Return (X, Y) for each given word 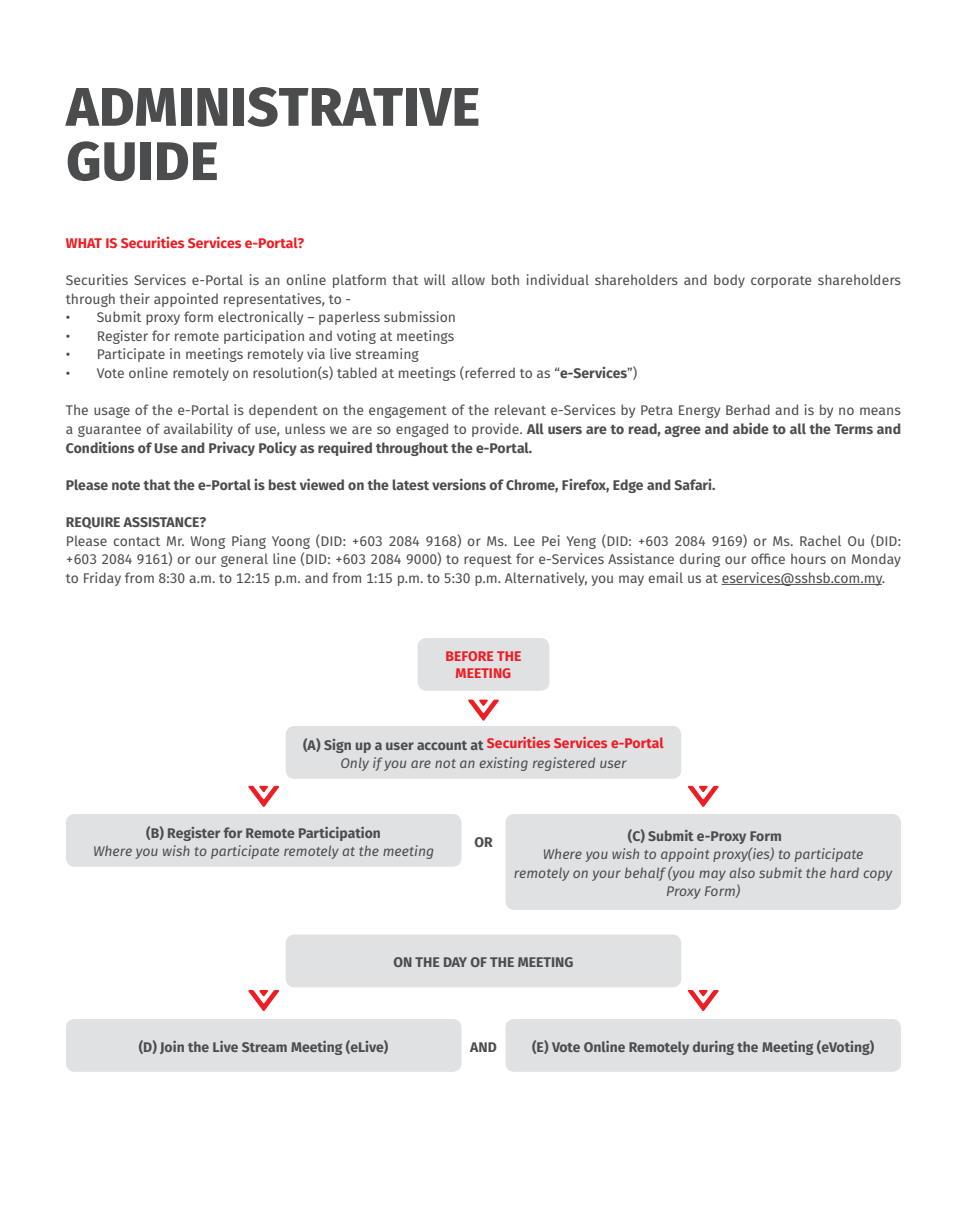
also (742, 873)
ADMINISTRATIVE (272, 107)
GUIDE (142, 161)
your (606, 875)
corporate (781, 282)
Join (172, 1047)
